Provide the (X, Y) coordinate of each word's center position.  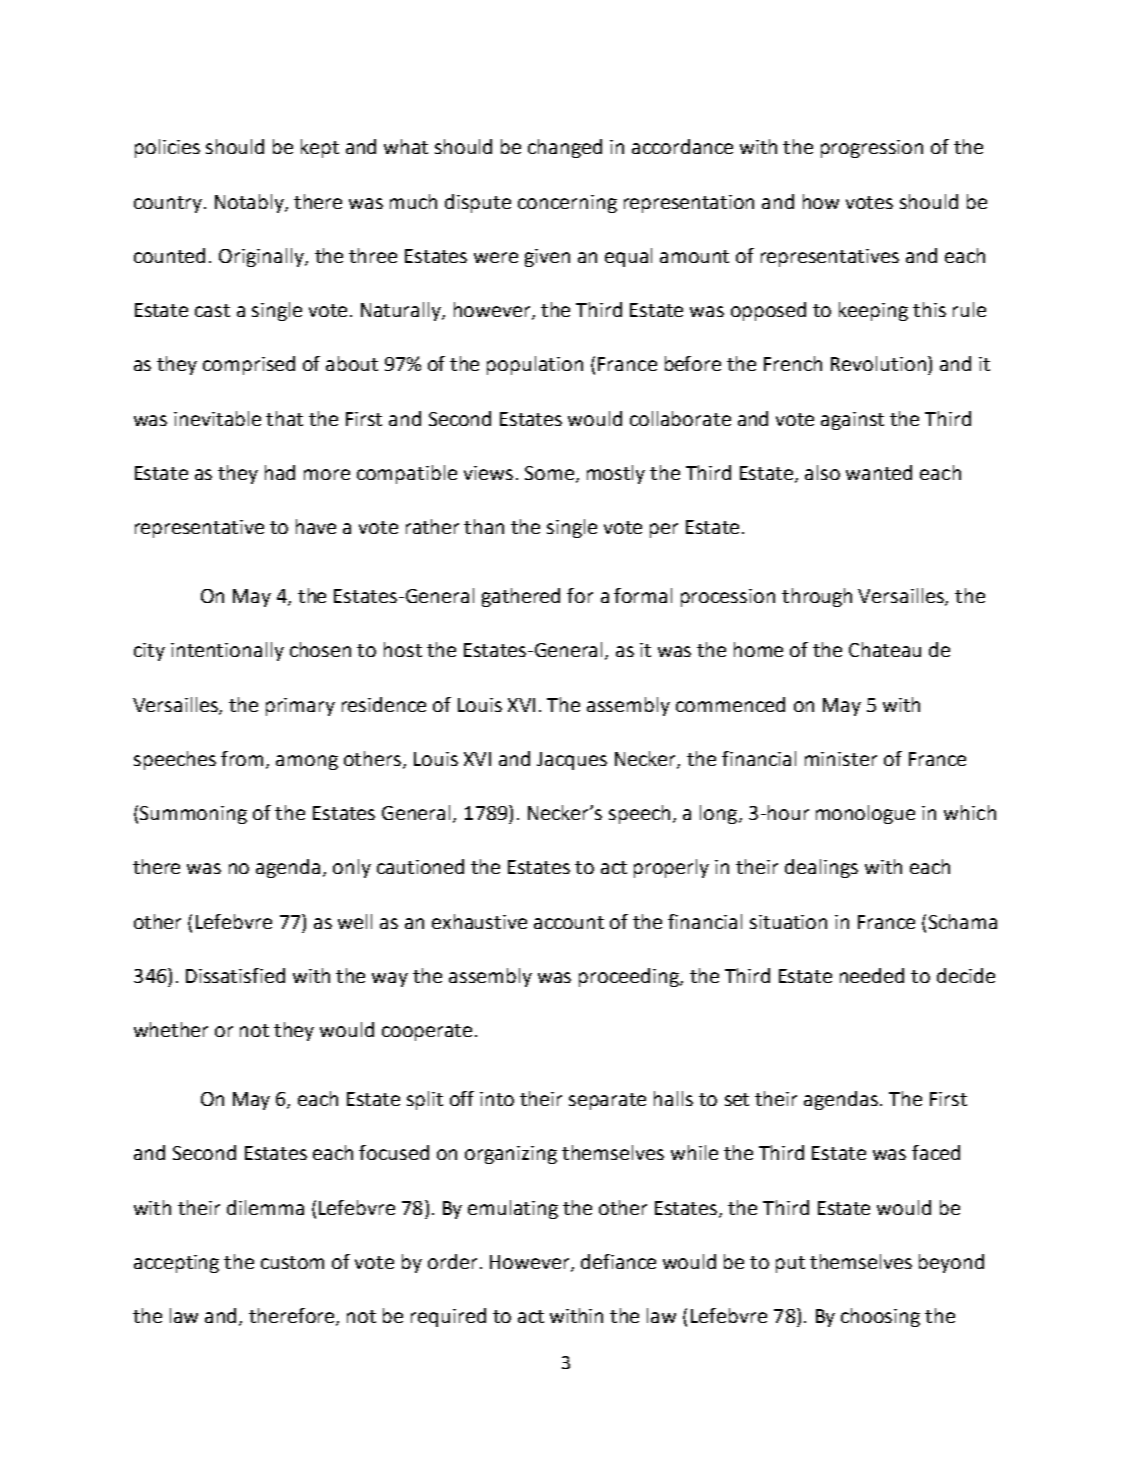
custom (292, 1262)
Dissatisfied (235, 975)
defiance (618, 1261)
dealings (821, 868)
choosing (880, 1317)
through (817, 597)
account (569, 922)
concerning (567, 204)
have (316, 526)
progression (872, 149)
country (169, 204)
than (484, 526)
